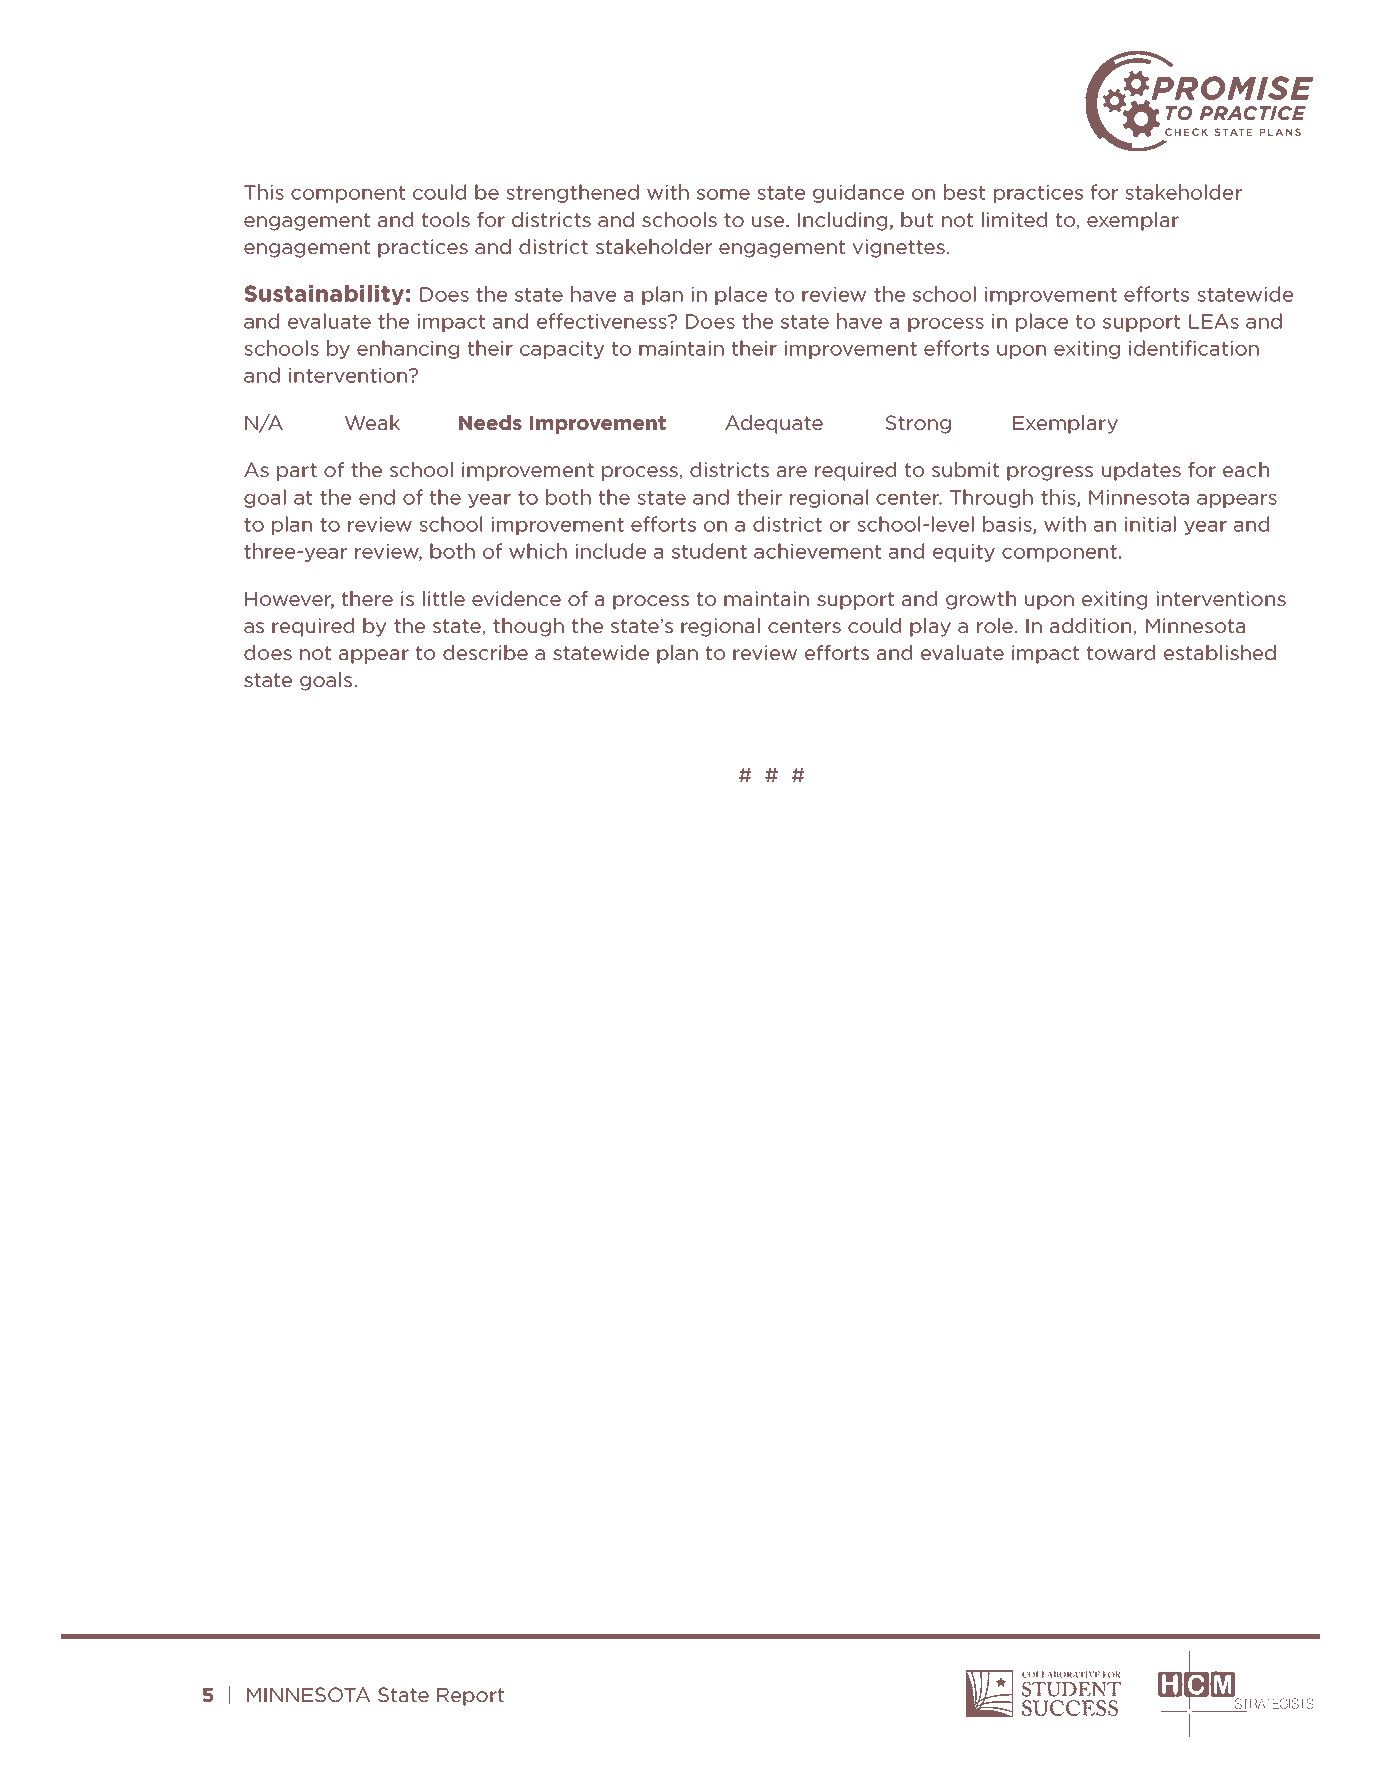  I want to click on though, so click(528, 627).
